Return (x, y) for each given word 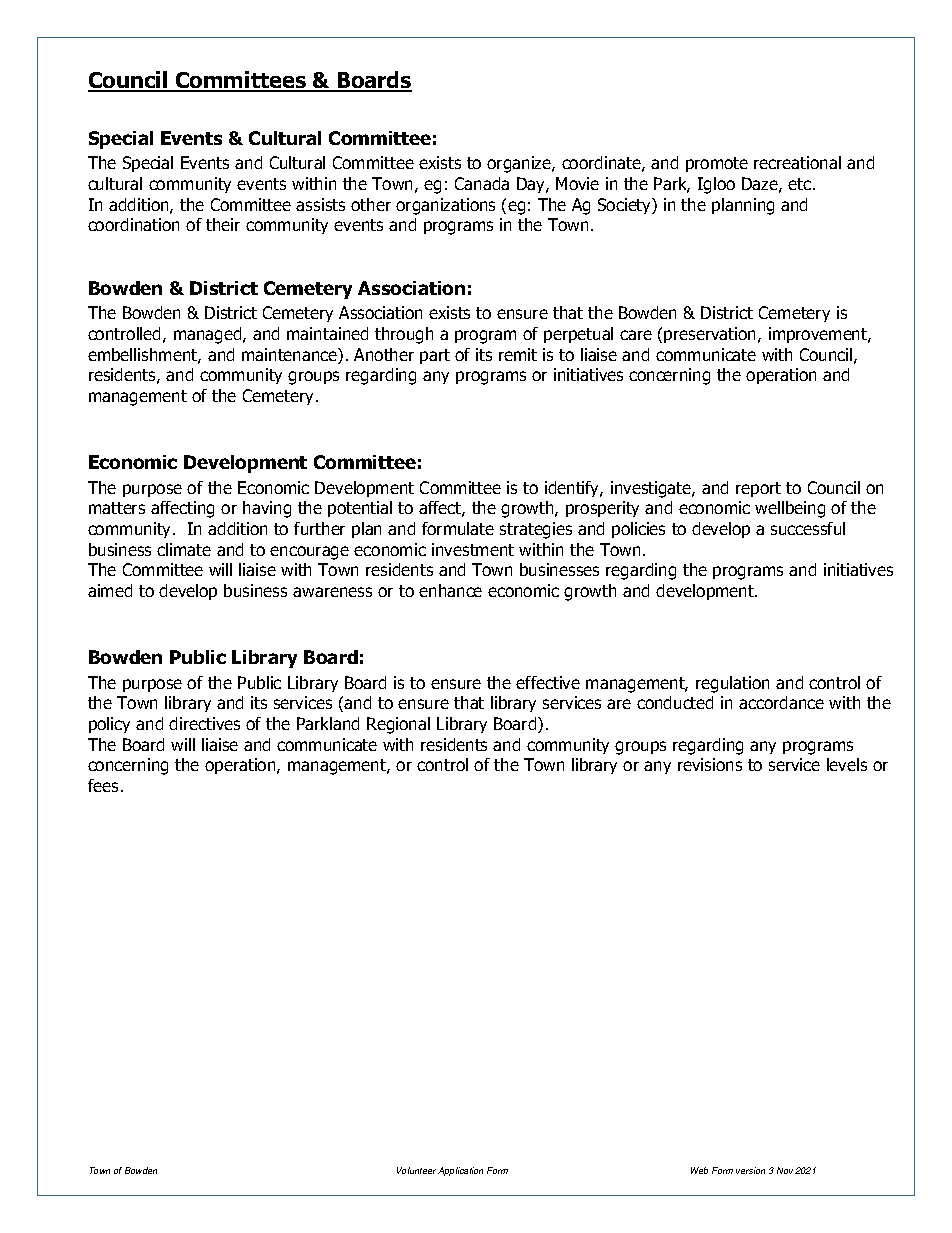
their (223, 224)
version (750, 1170)
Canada (482, 183)
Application (460, 1171)
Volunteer (416, 1170)
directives (204, 723)
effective (548, 682)
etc (801, 184)
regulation (732, 684)
